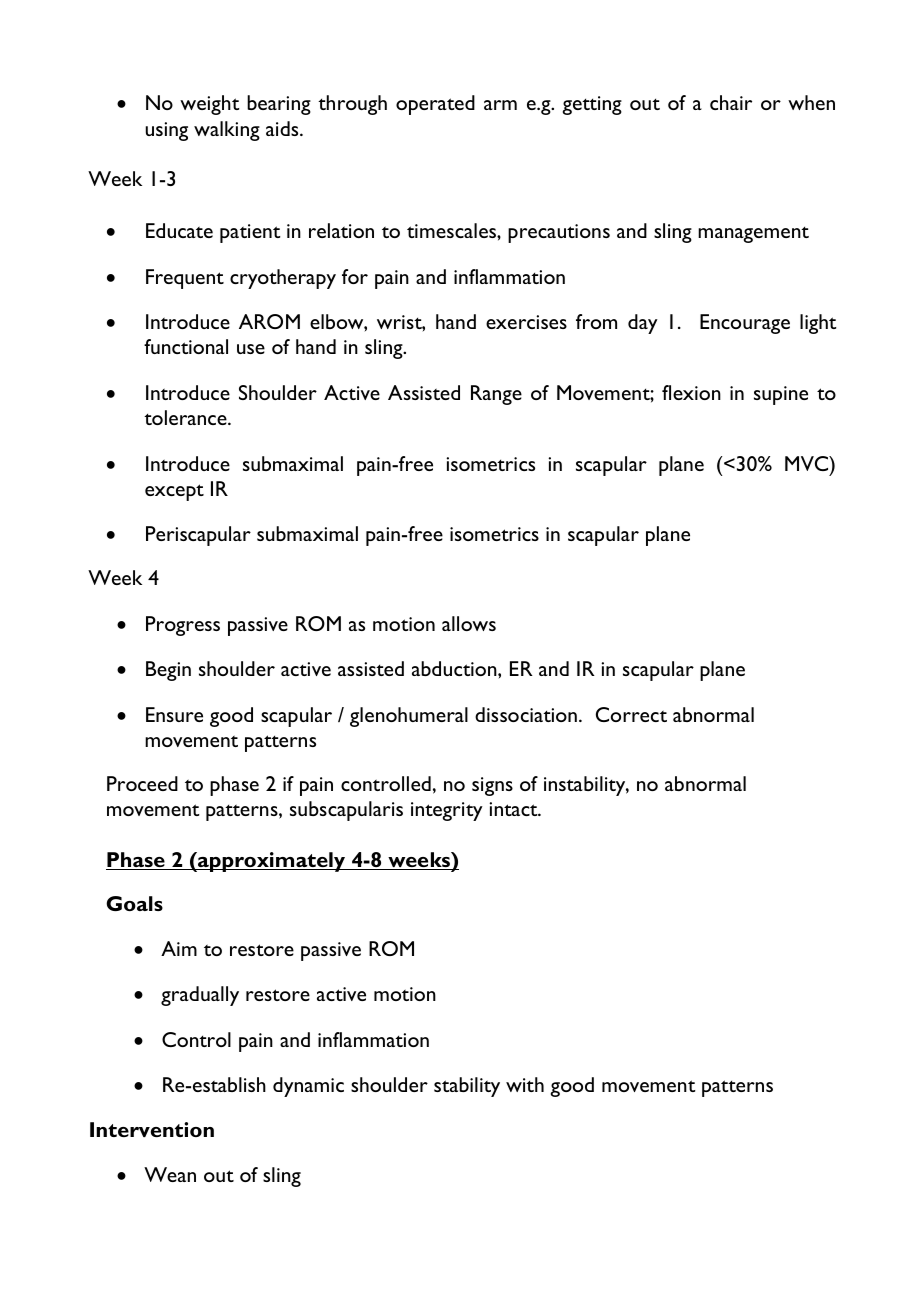 The image size is (924, 1308). I want to click on Wean, so click(170, 1174).
